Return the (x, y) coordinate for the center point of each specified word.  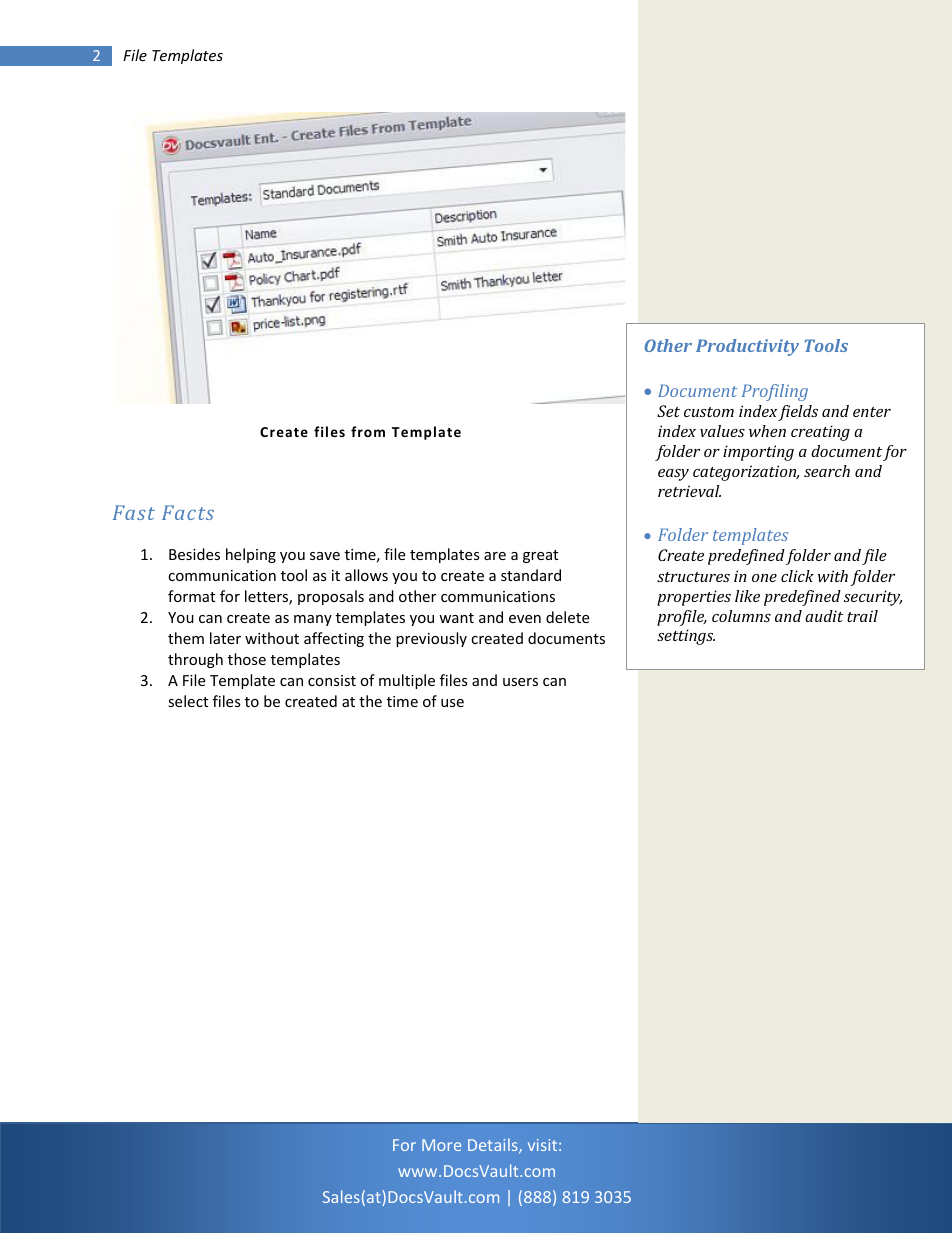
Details (494, 1146)
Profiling (775, 392)
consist (332, 680)
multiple (407, 681)
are (495, 556)
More (441, 1145)
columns (741, 616)
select (188, 701)
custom (709, 412)
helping (251, 555)
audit (824, 616)
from (368, 431)
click (797, 576)
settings (686, 637)
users (520, 682)
